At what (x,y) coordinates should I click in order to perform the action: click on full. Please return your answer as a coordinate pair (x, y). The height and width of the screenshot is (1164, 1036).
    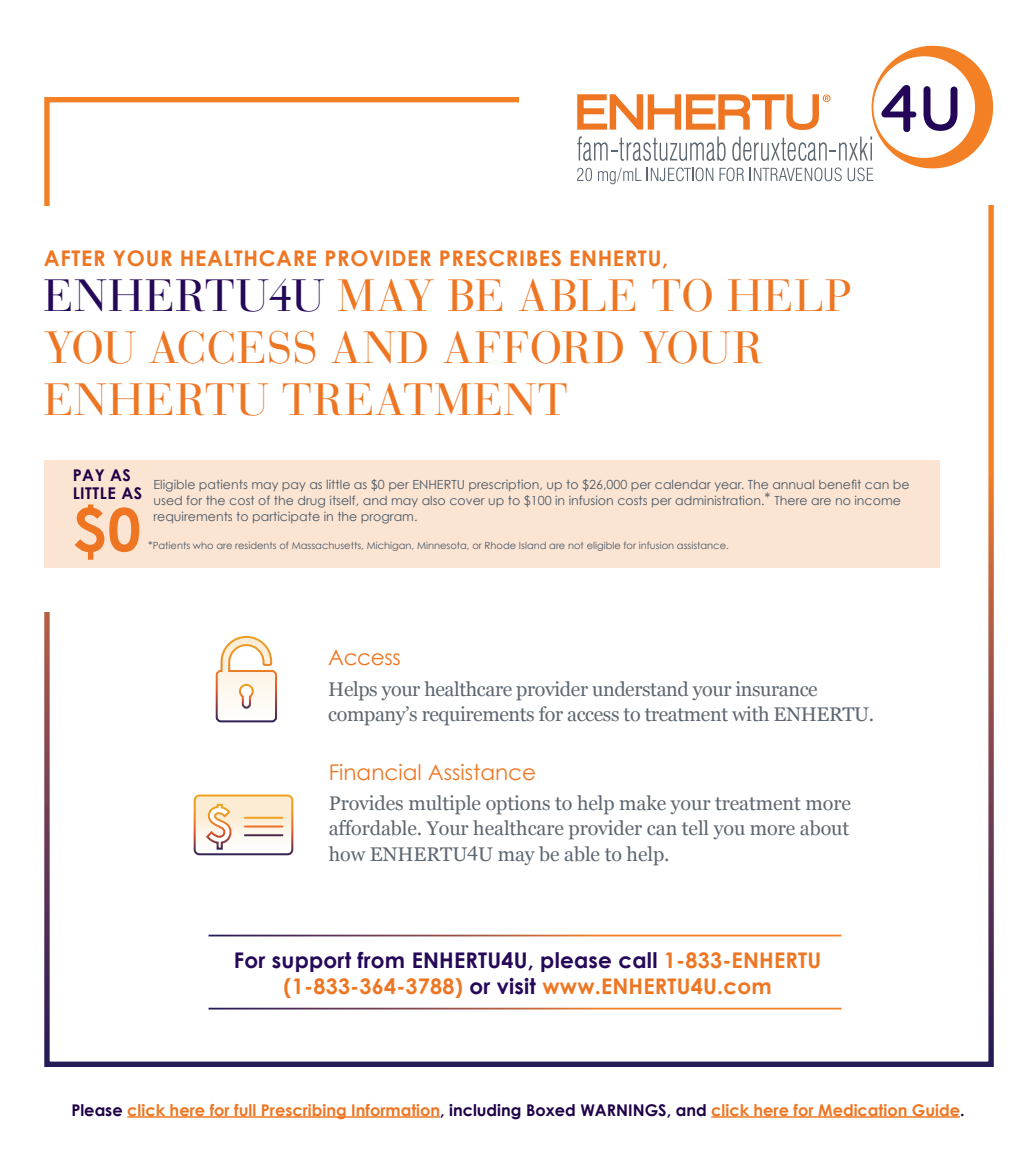
    Looking at the image, I should click on (245, 1111).
